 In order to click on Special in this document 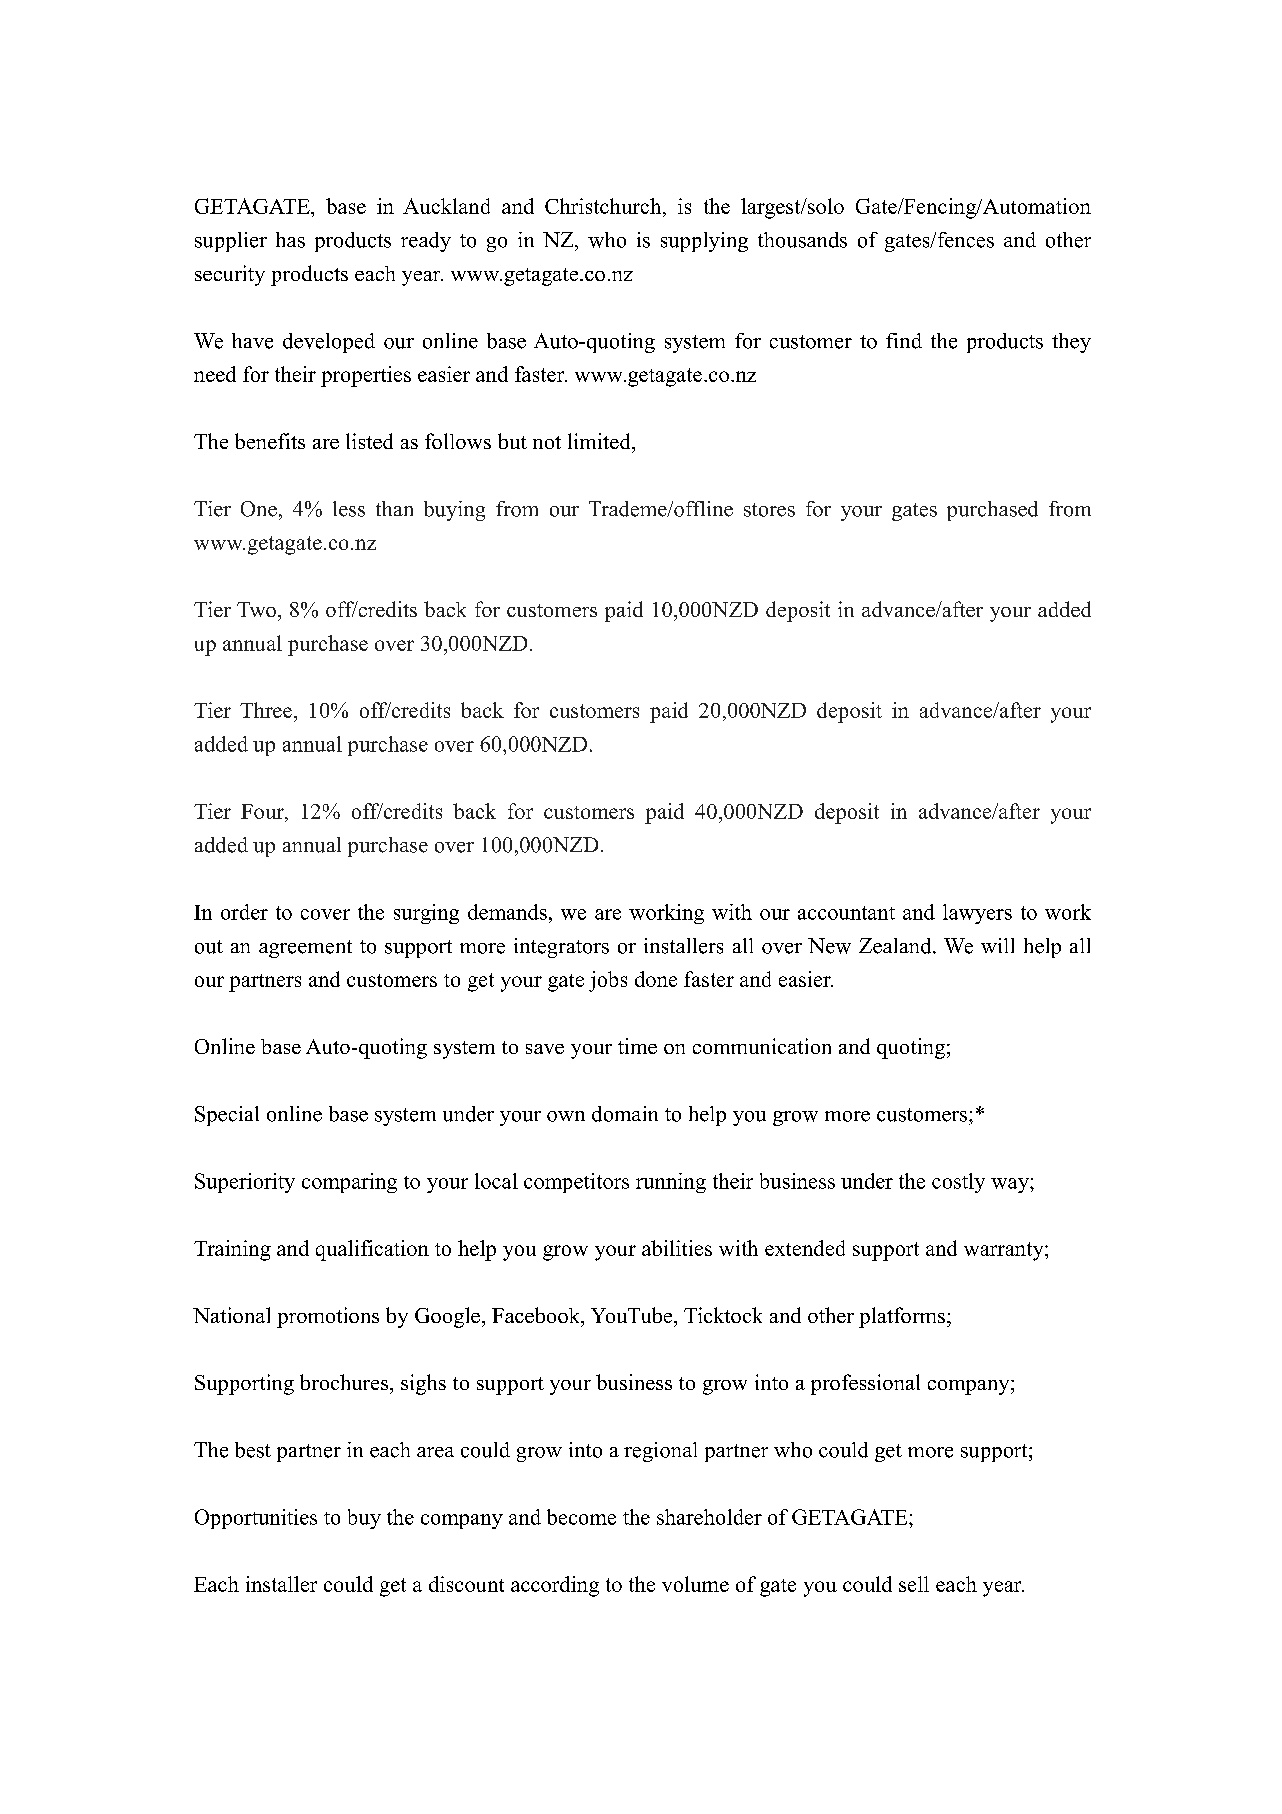, I will do `click(227, 1116)`.
